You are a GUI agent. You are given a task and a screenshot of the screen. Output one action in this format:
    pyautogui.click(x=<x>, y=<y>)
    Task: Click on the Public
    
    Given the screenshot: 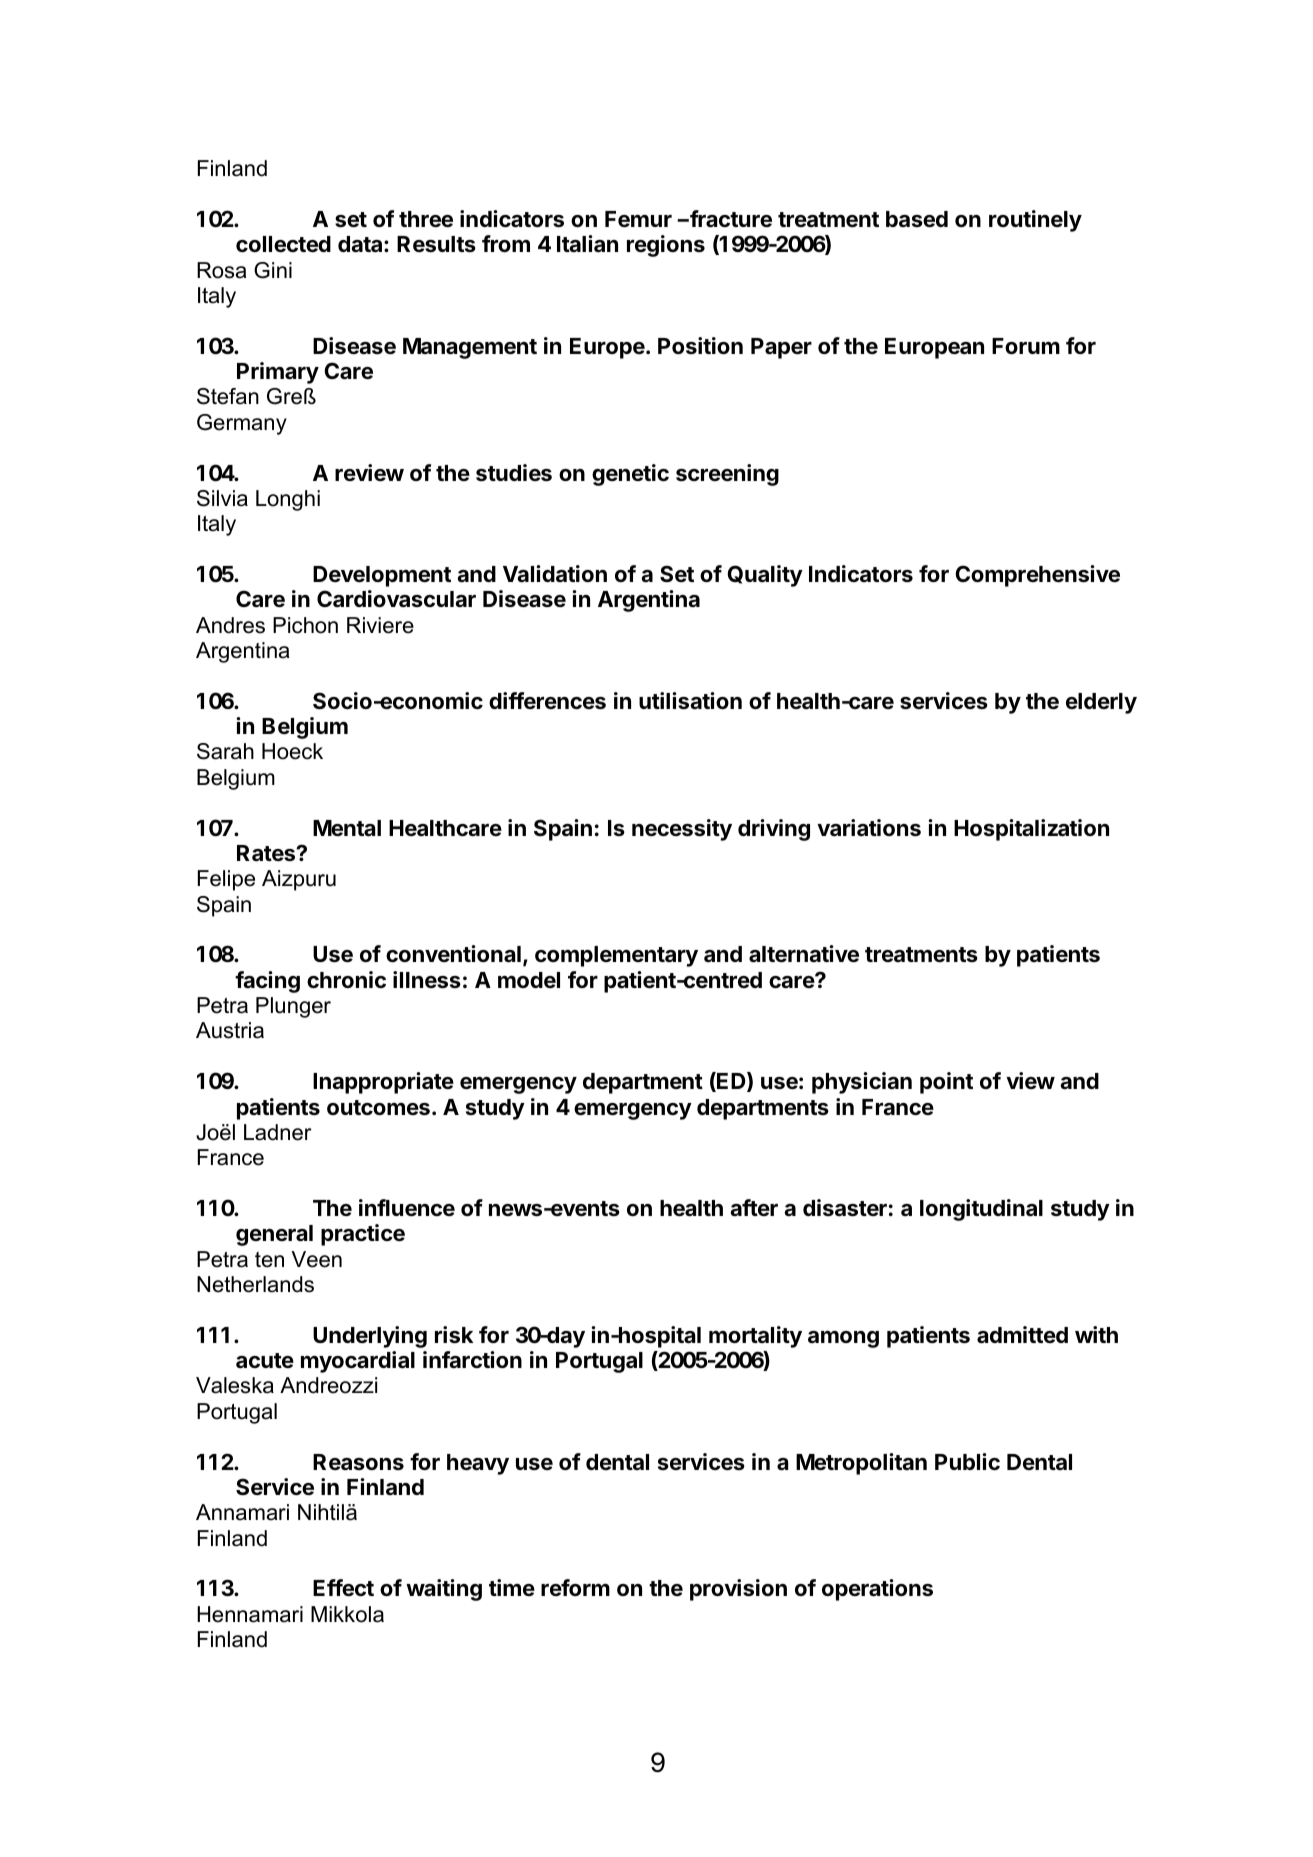 What is the action you would take?
    pyautogui.click(x=967, y=1462)
